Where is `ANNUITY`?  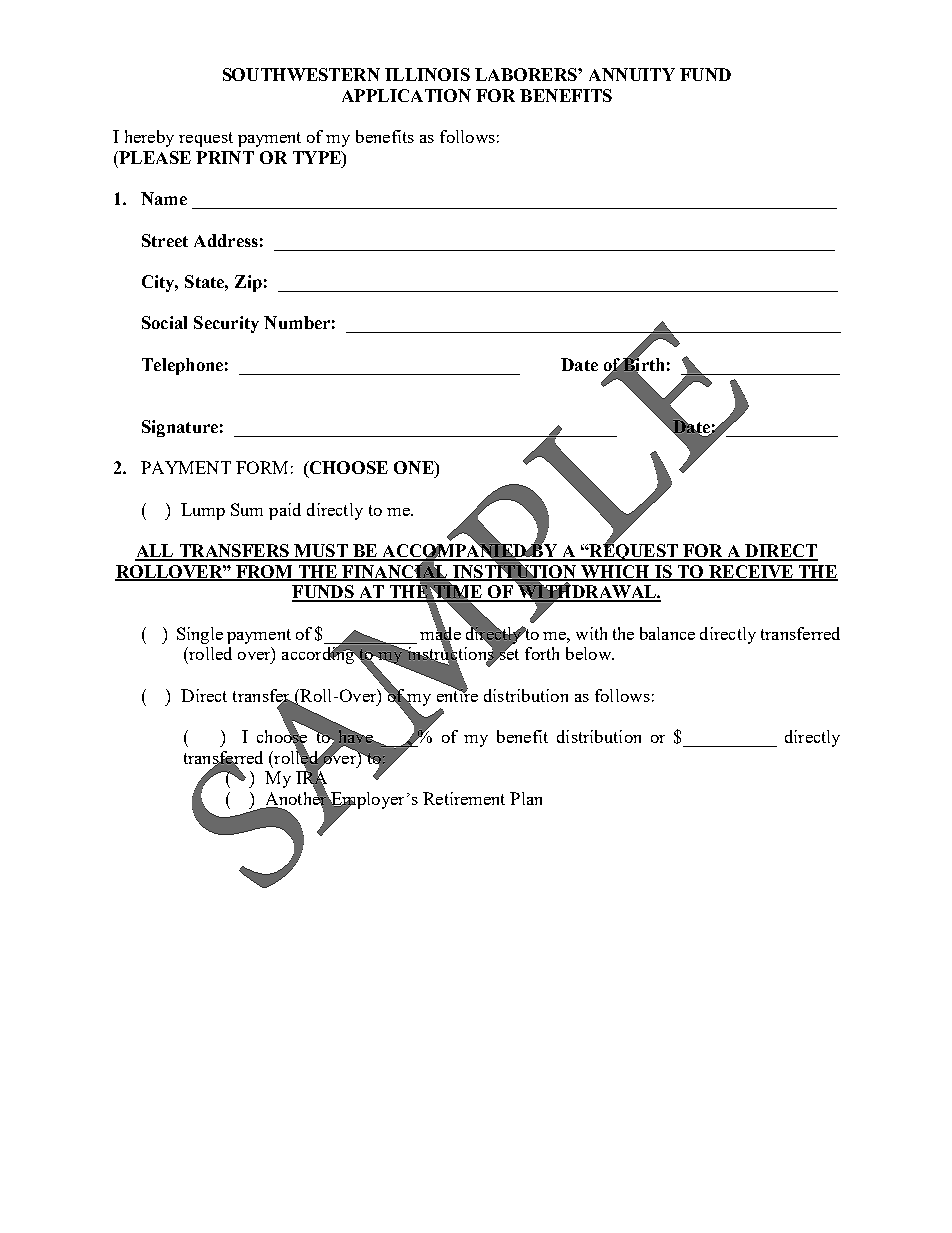 ANNUITY is located at coordinates (632, 74).
